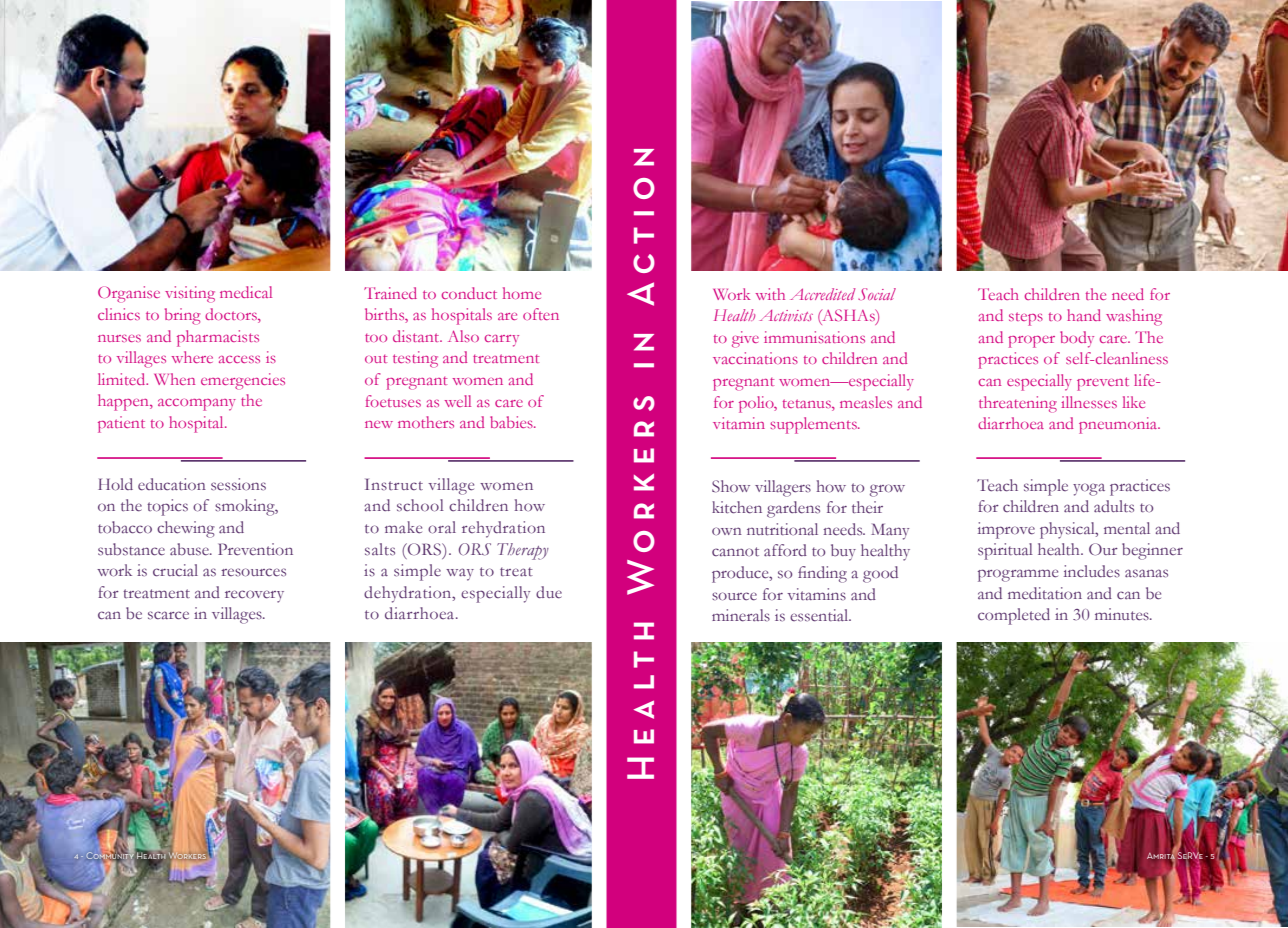 The height and width of the image is (928, 1288). What do you see at coordinates (1119, 425) in the image?
I see `pneumonia` at bounding box center [1119, 425].
